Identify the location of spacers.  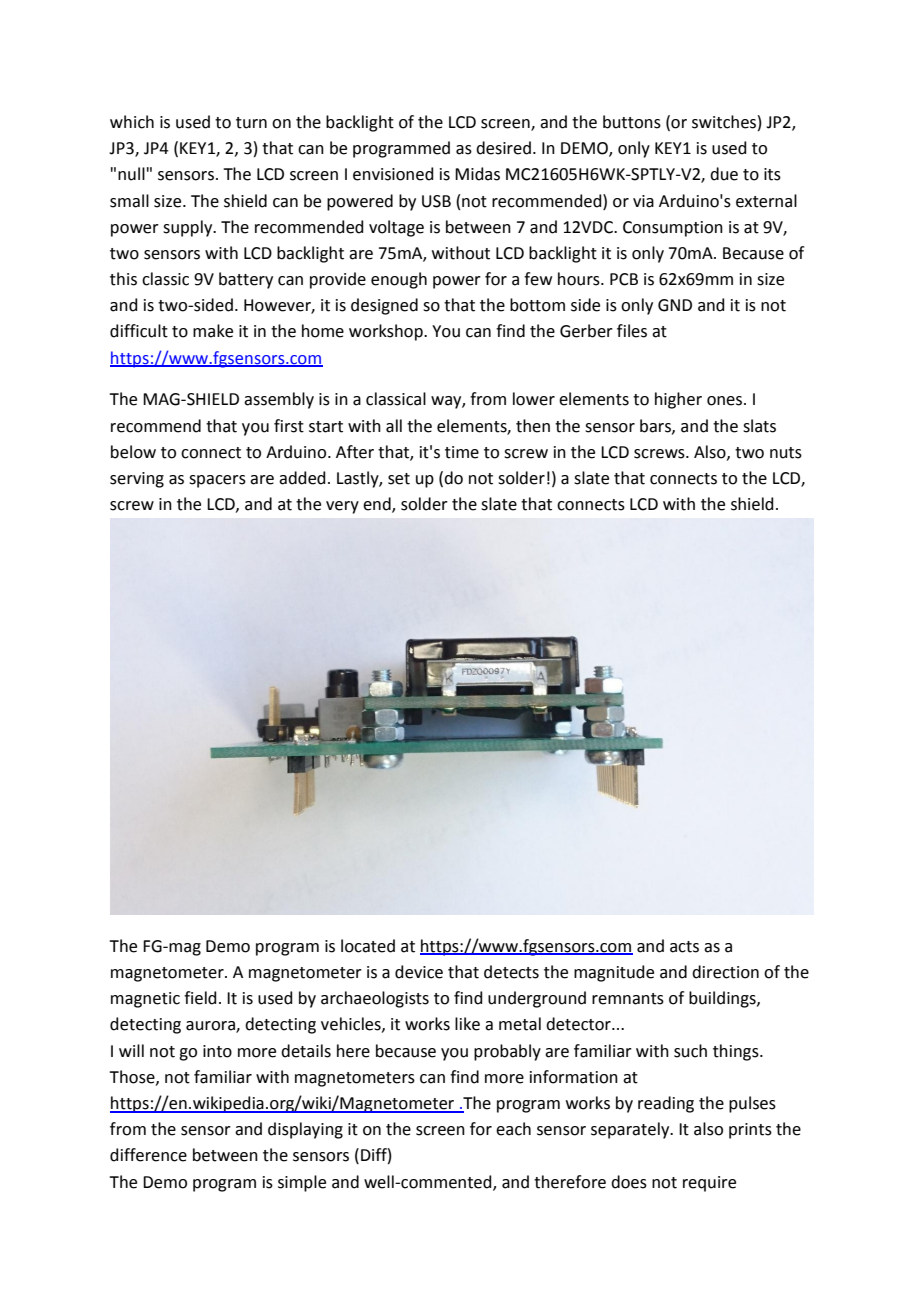
(217, 481).
